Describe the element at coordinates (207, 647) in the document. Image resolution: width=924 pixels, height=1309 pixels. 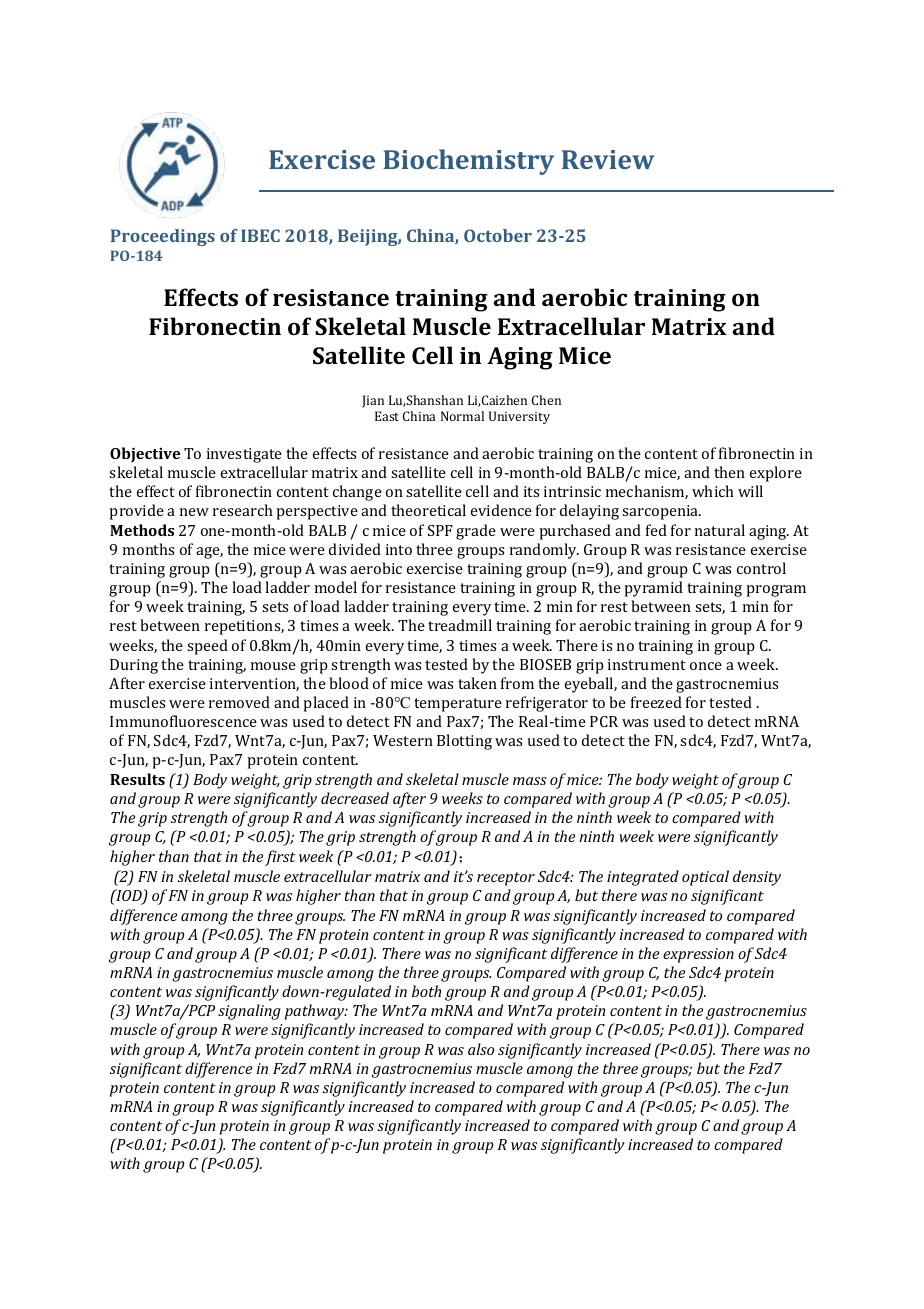
I see `speed` at that location.
